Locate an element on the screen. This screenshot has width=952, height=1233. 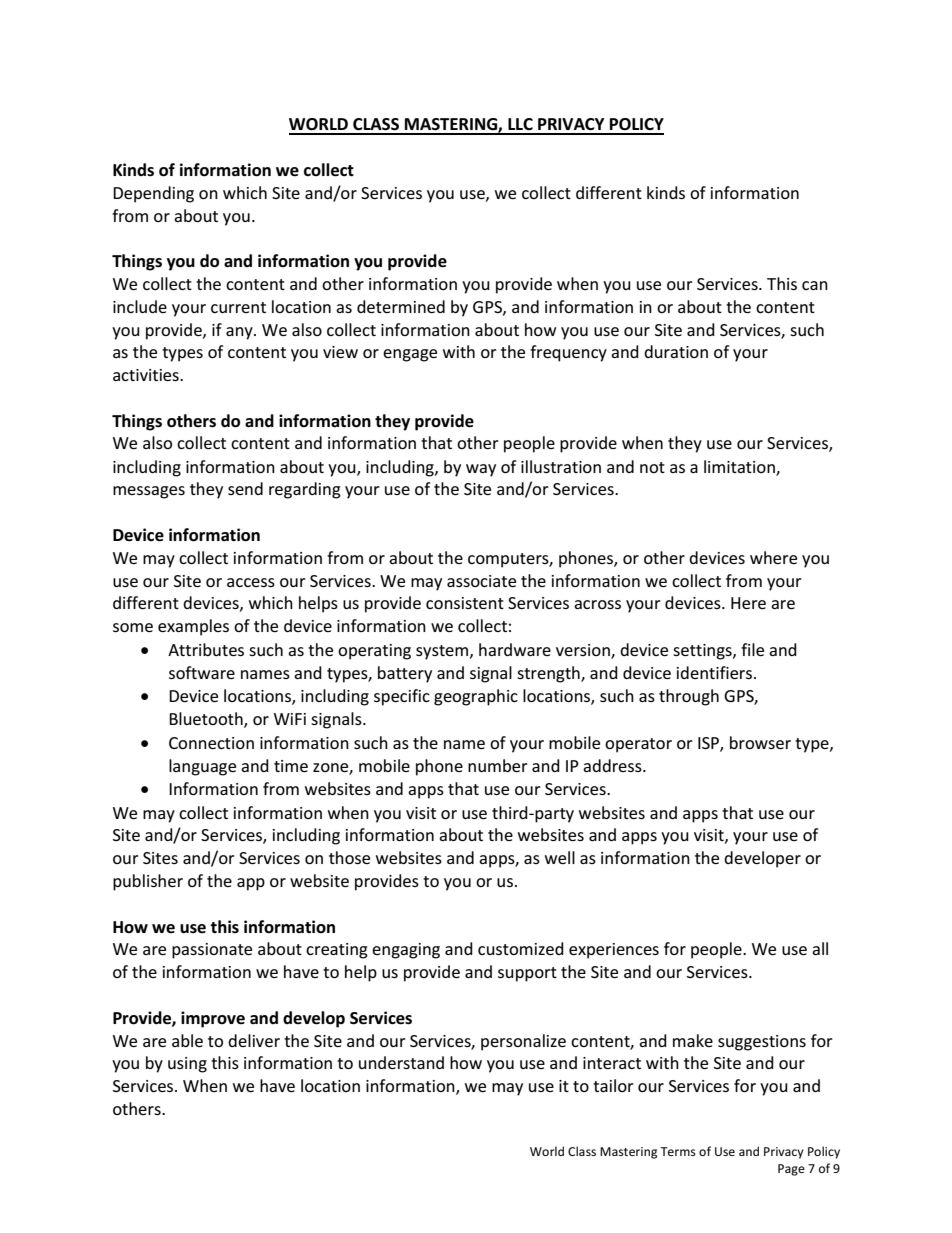
using is located at coordinates (187, 1065).
